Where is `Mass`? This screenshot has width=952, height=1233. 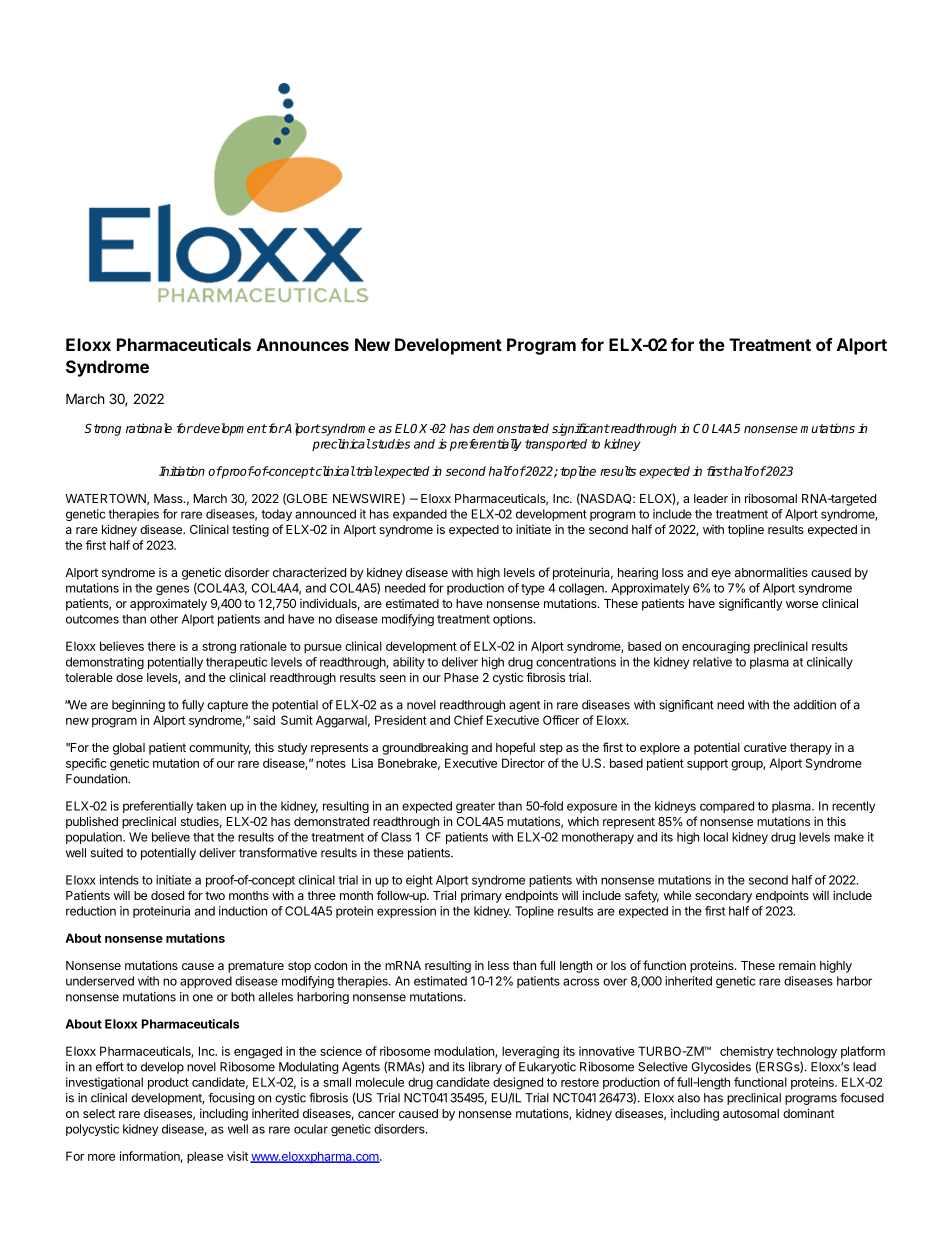 Mass is located at coordinates (169, 498).
